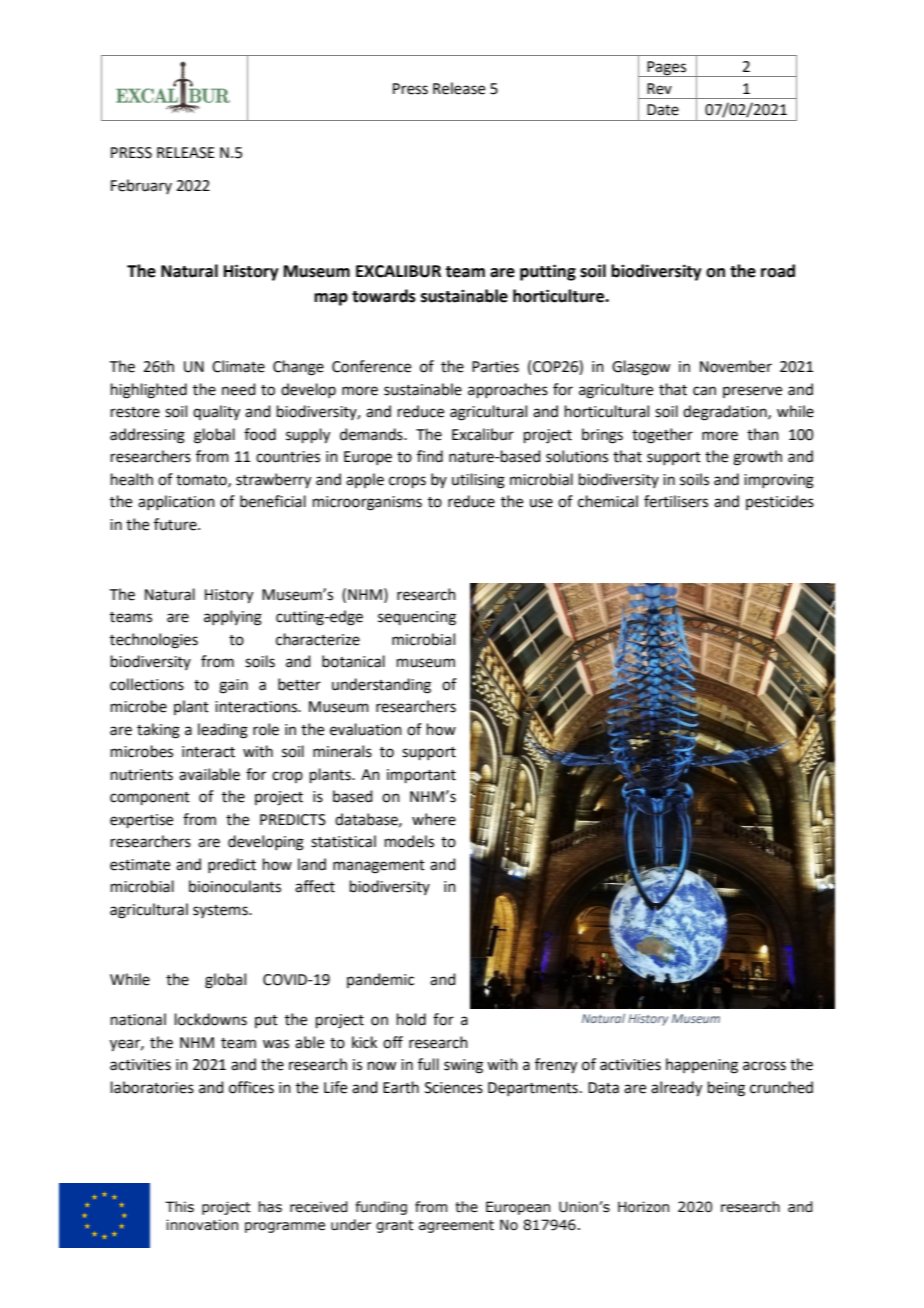 The image size is (924, 1308). What do you see at coordinates (456, 1226) in the document?
I see `agreement` at bounding box center [456, 1226].
